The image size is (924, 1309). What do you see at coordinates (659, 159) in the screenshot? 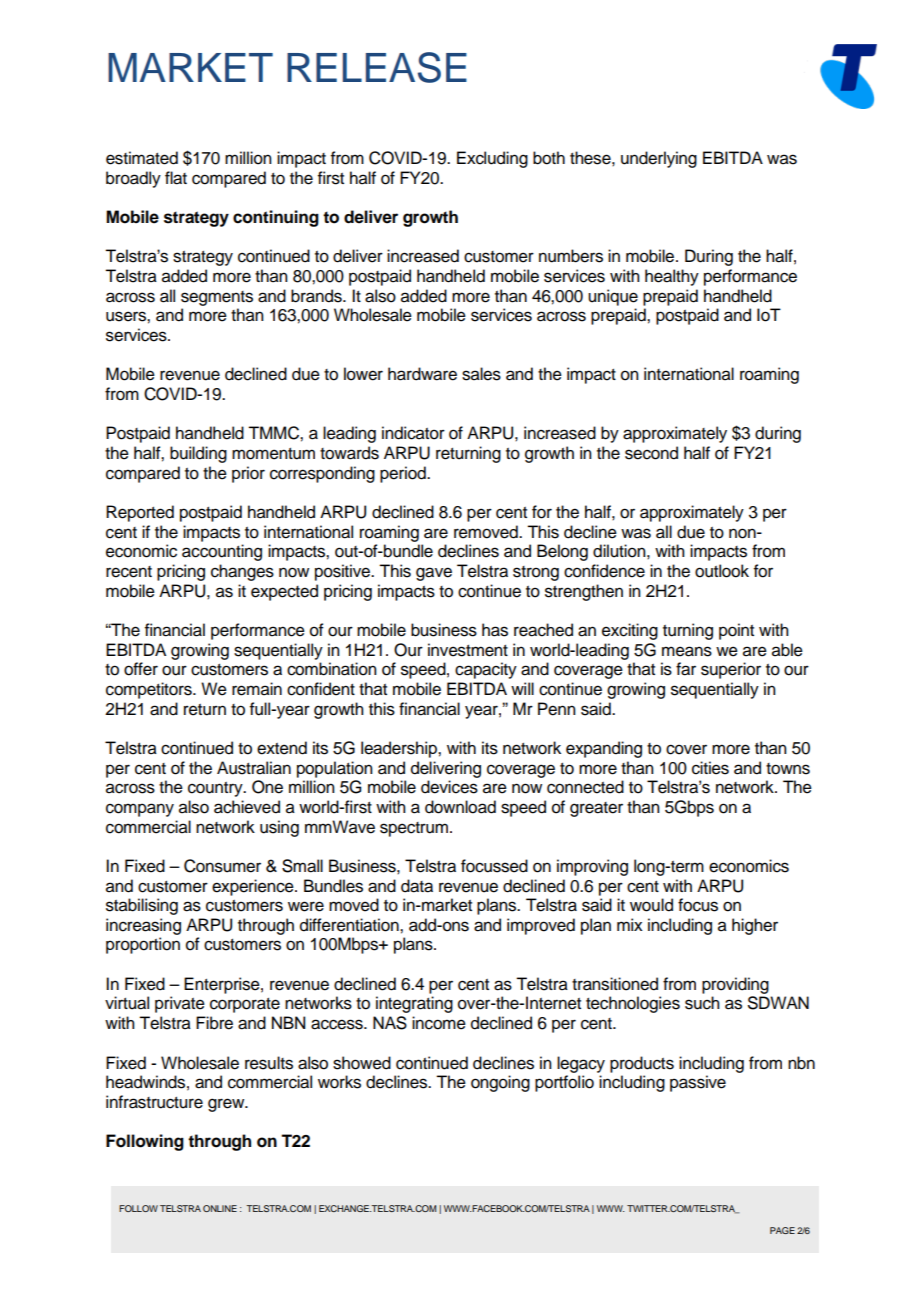
I see `underlying` at bounding box center [659, 159].
